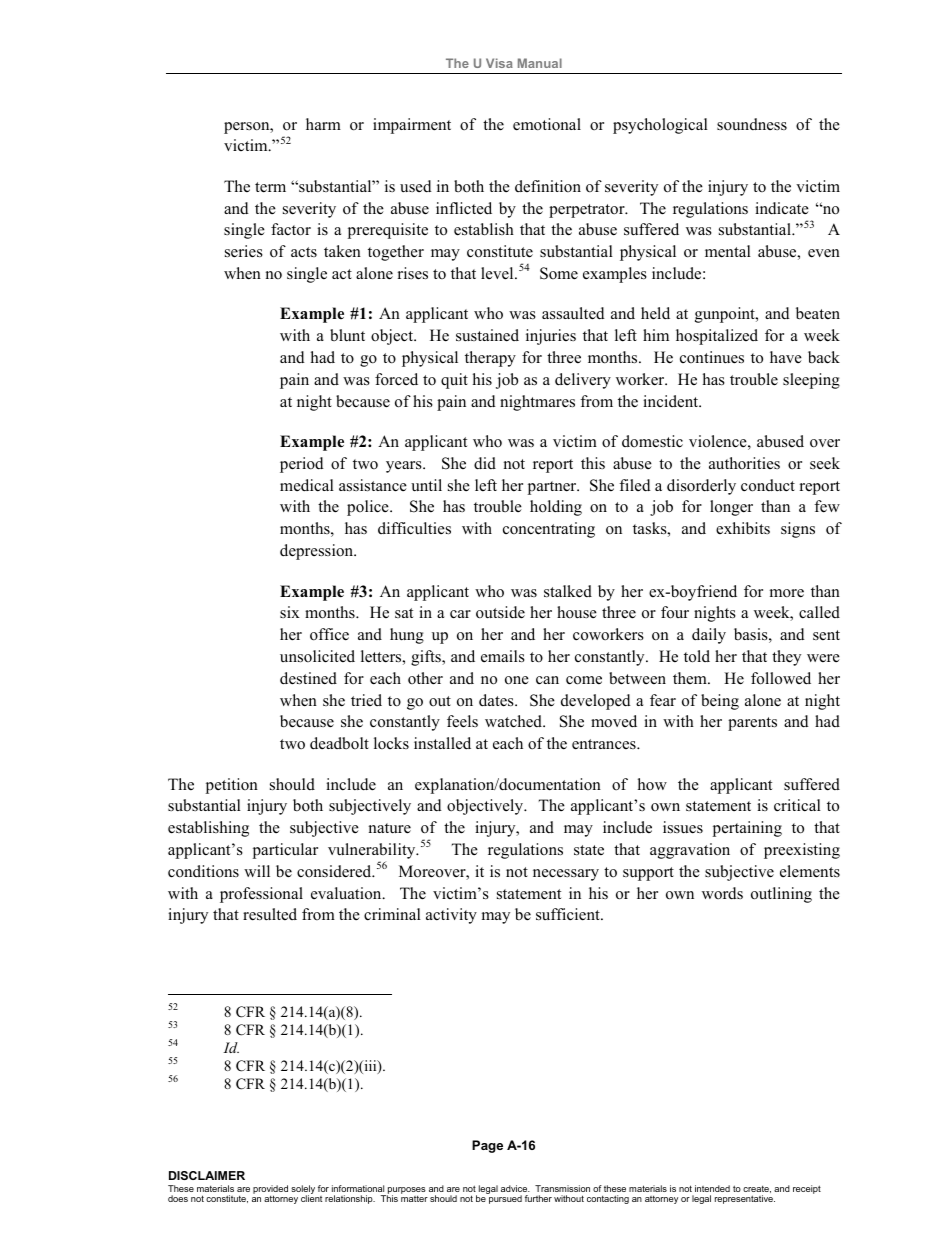 The height and width of the screenshot is (1233, 952). What do you see at coordinates (261, 895) in the screenshot?
I see `professional` at bounding box center [261, 895].
